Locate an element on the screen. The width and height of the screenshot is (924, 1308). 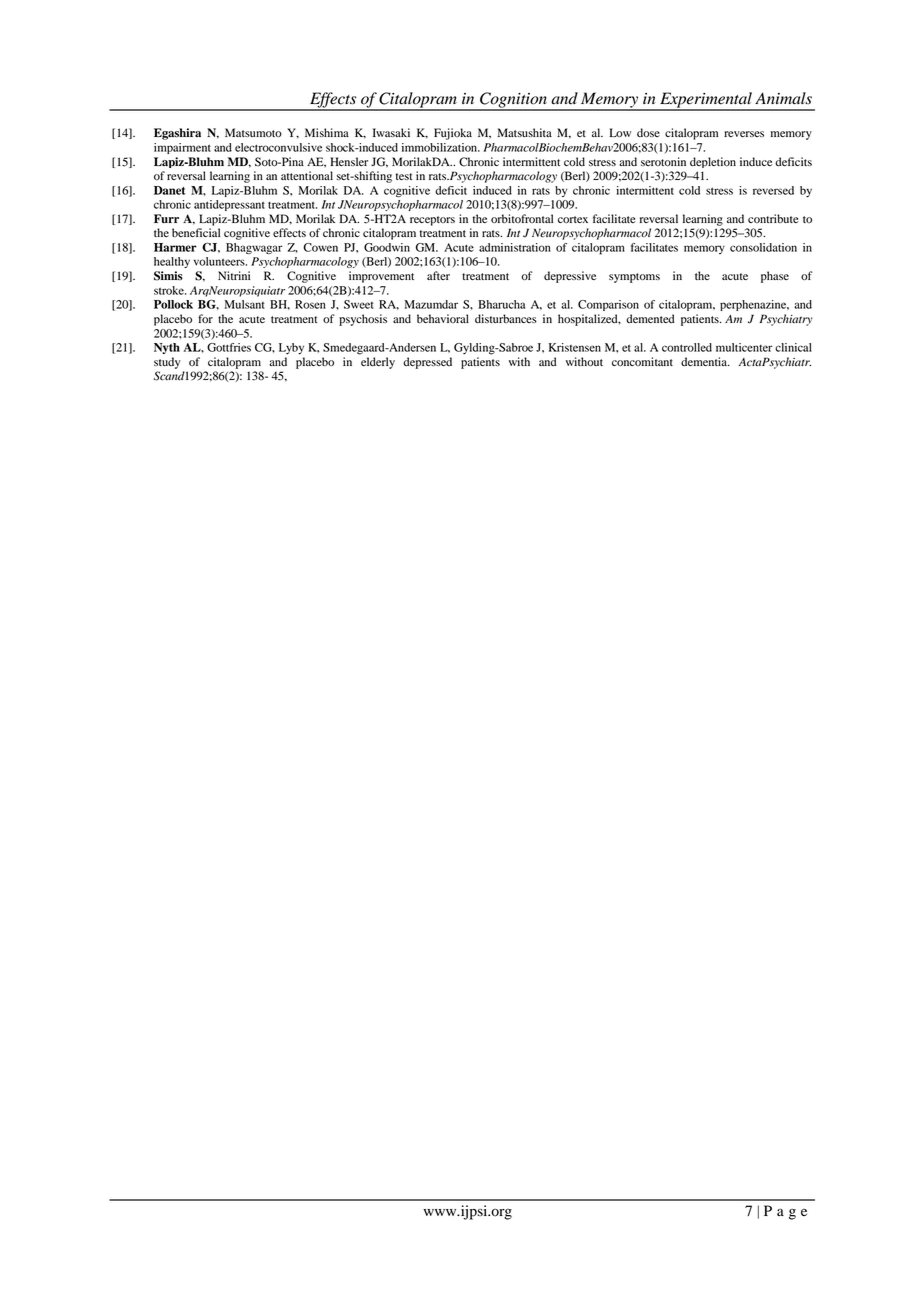
contribute is located at coordinates (773, 218).
